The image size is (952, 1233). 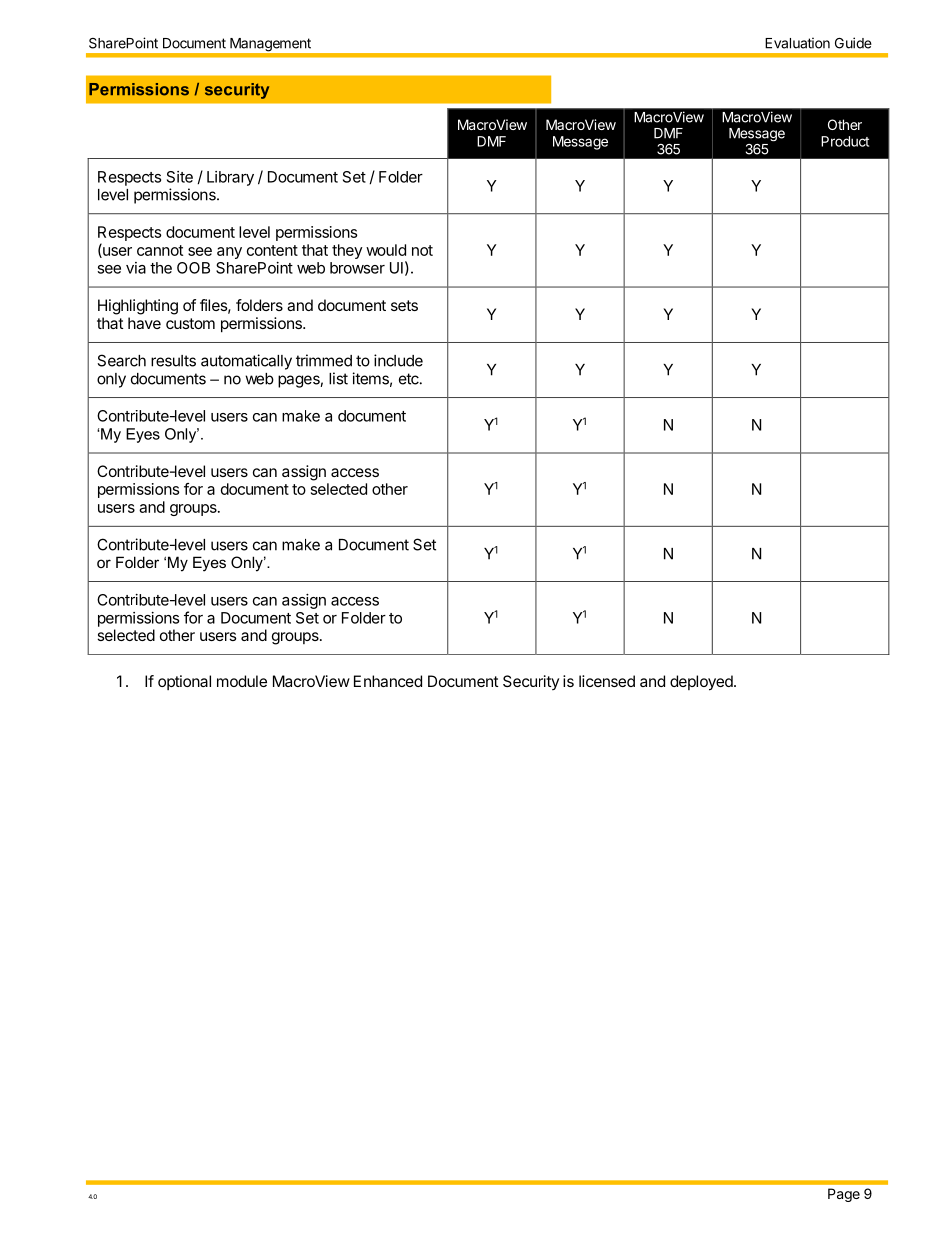 What do you see at coordinates (845, 141) in the page?
I see `Product` at bounding box center [845, 141].
